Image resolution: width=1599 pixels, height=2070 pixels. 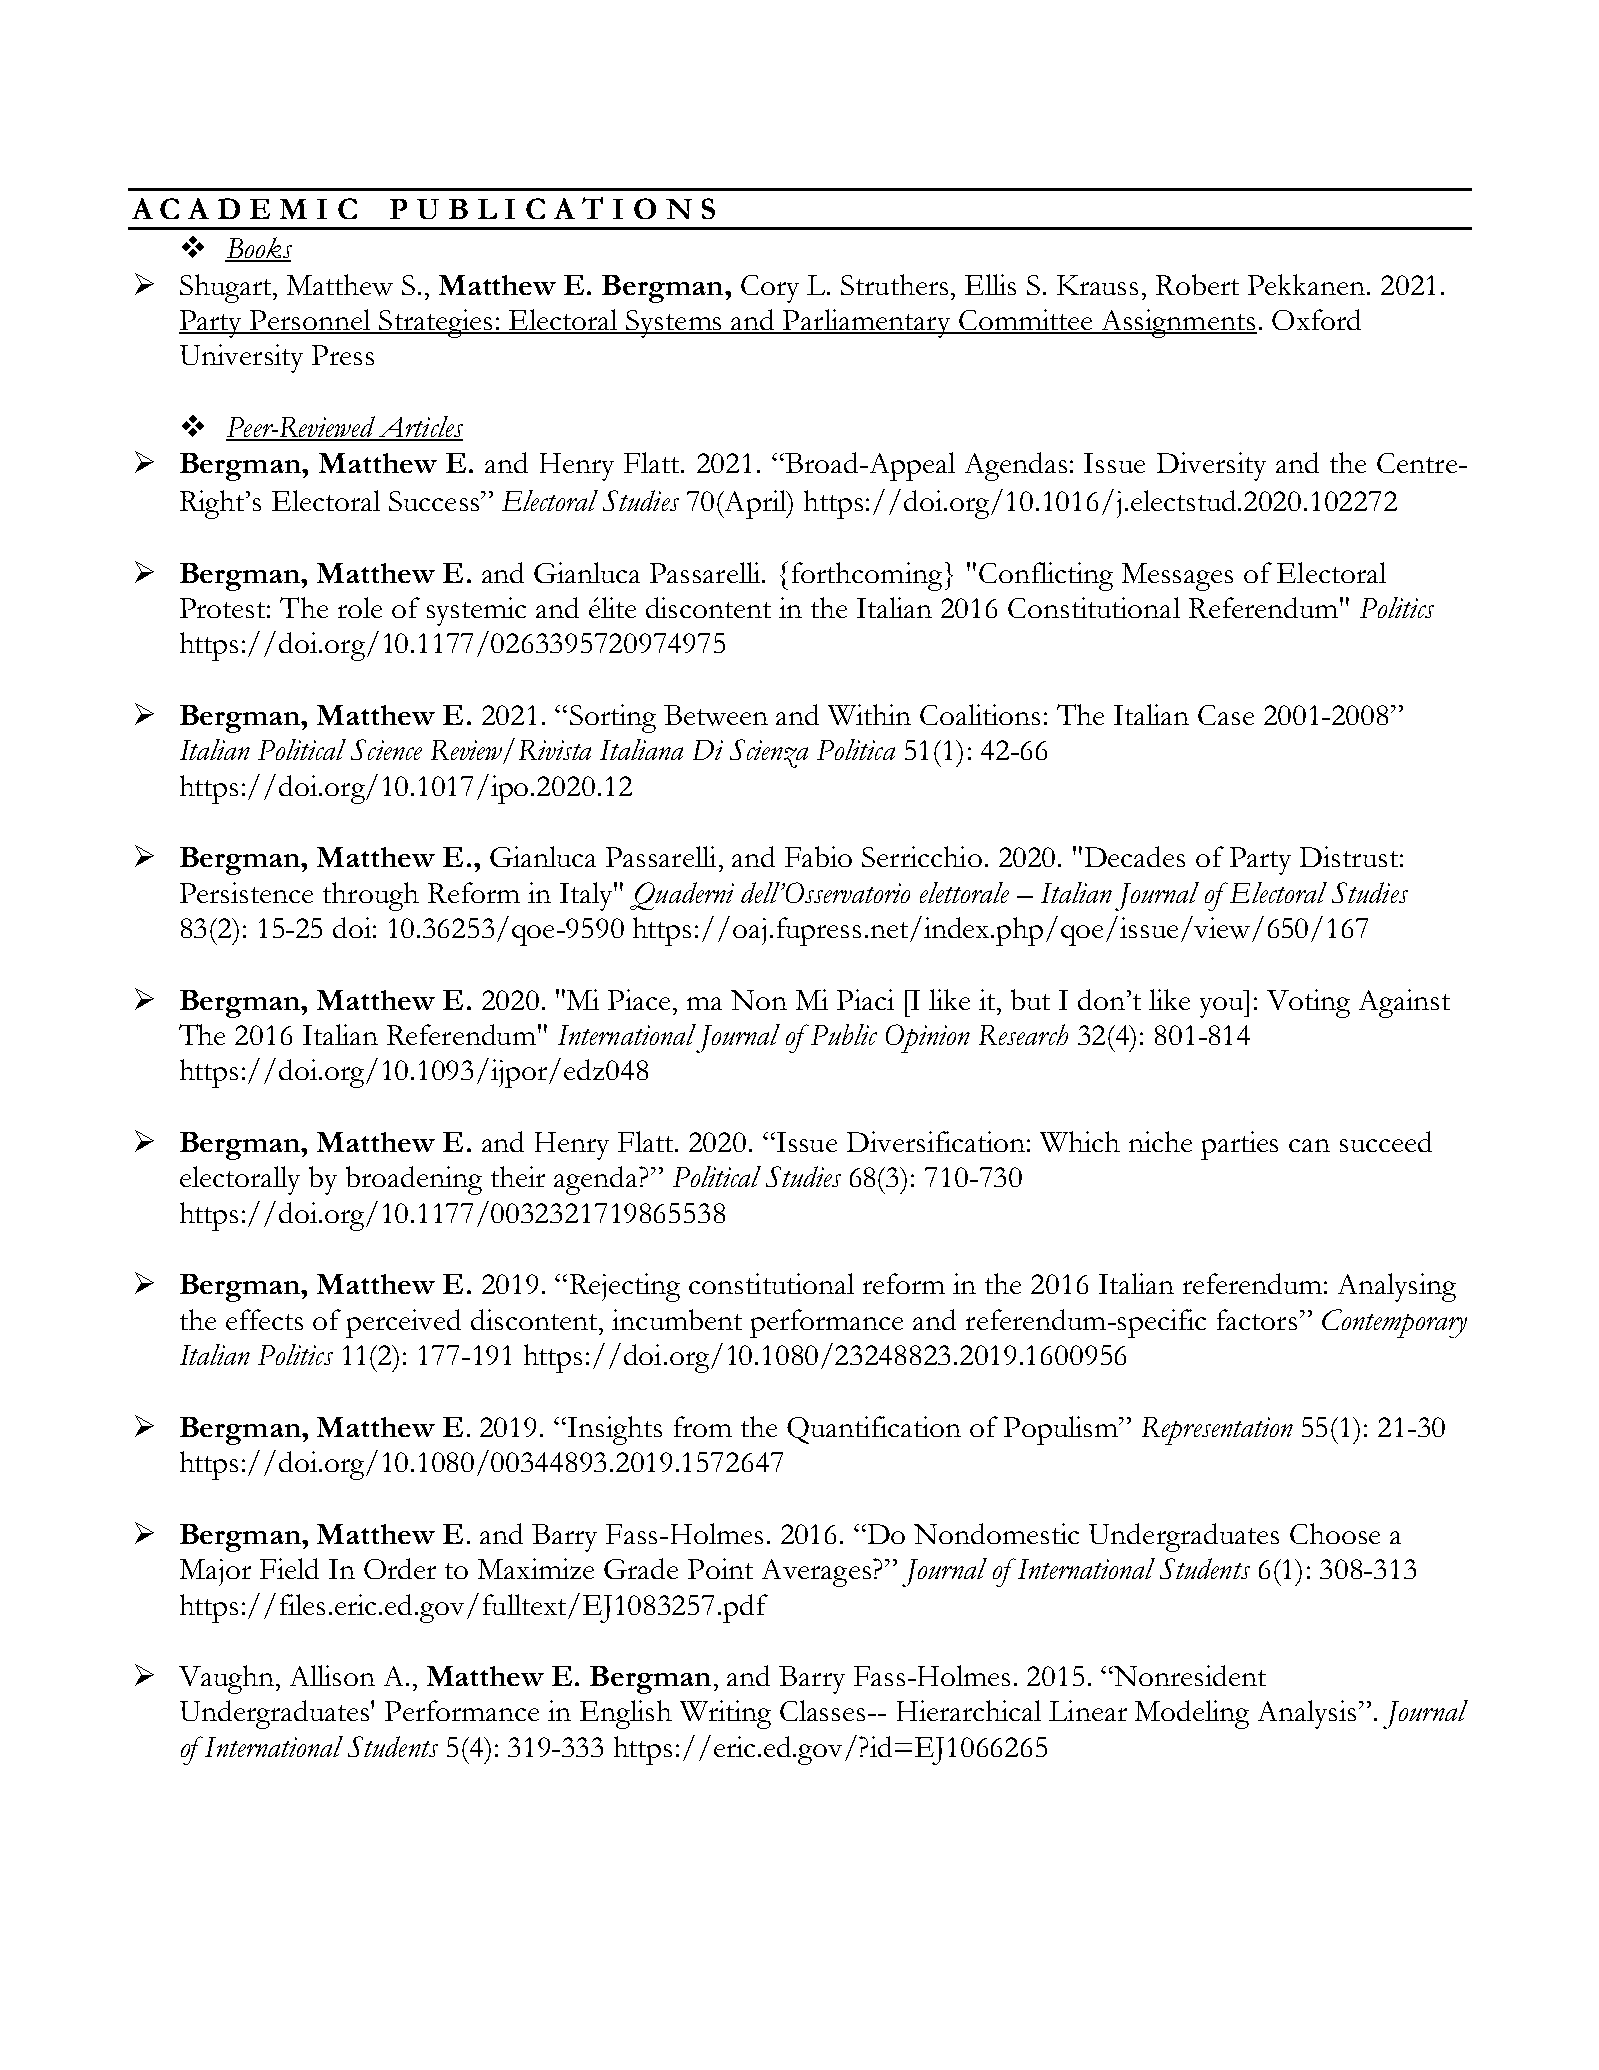 What do you see at coordinates (332, 1675) in the image?
I see `Allison` at bounding box center [332, 1675].
